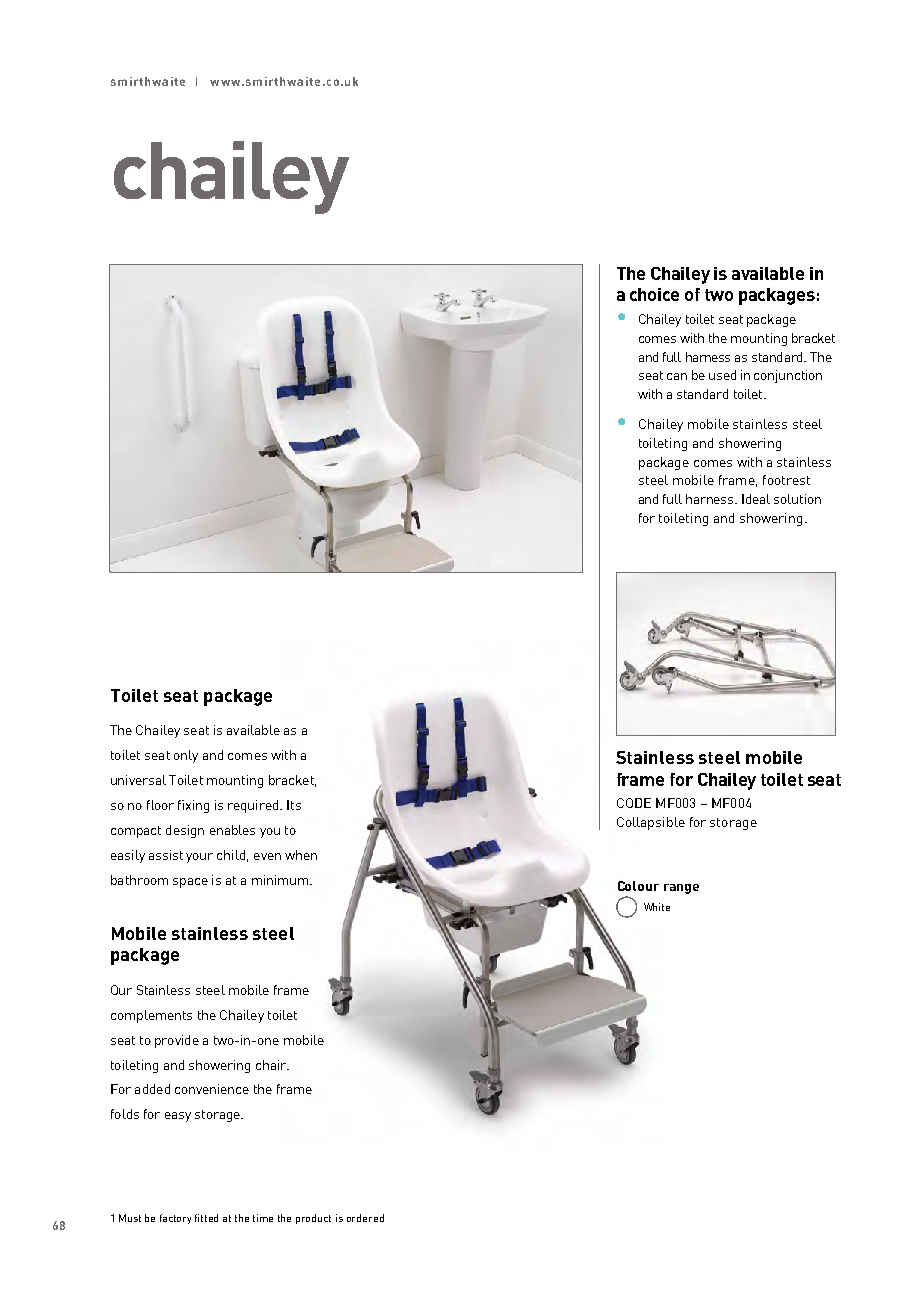  What do you see at coordinates (638, 886) in the page?
I see `Colour` at bounding box center [638, 886].
